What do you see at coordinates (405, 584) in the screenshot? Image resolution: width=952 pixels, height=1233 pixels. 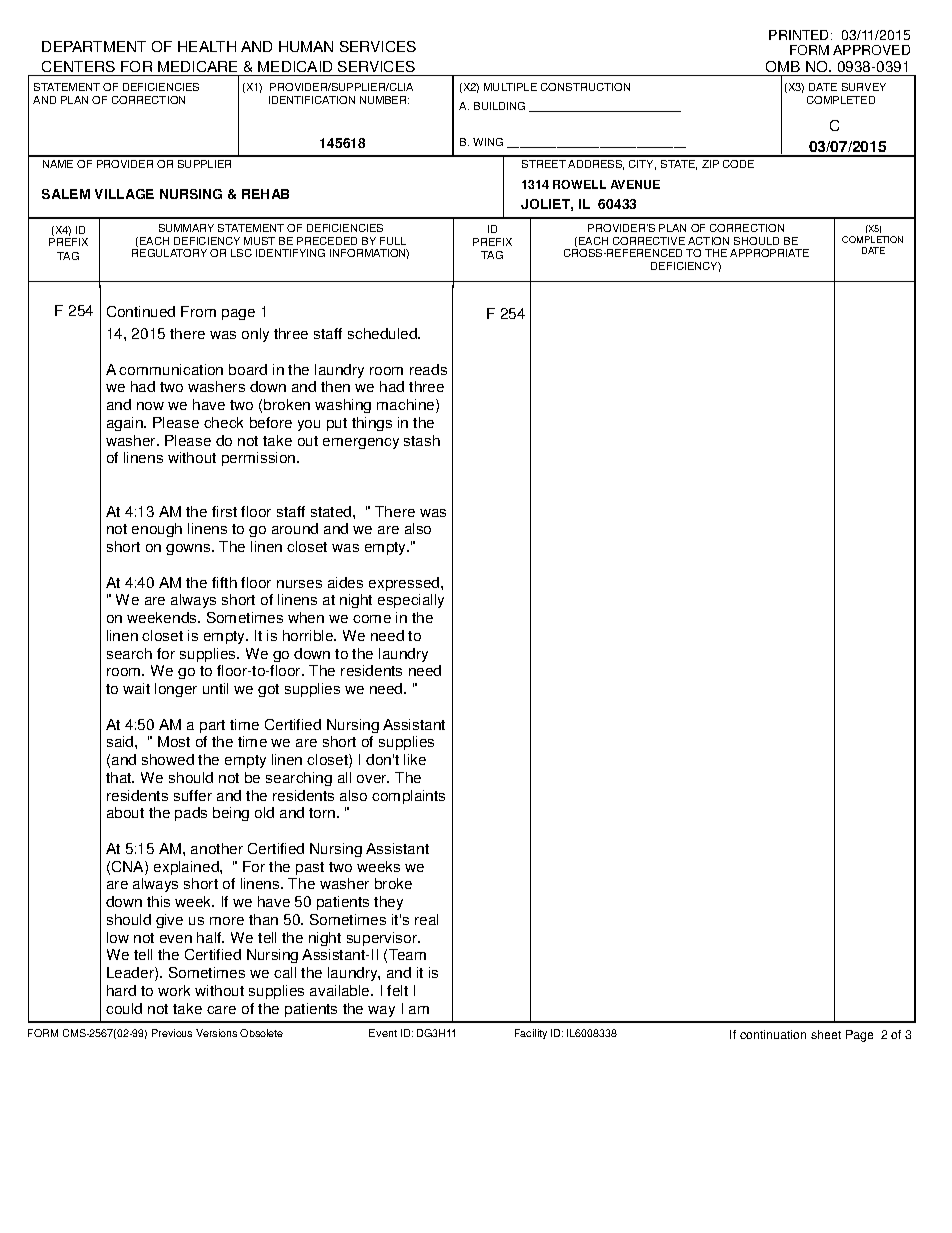 I see `expressed` at bounding box center [405, 584].
